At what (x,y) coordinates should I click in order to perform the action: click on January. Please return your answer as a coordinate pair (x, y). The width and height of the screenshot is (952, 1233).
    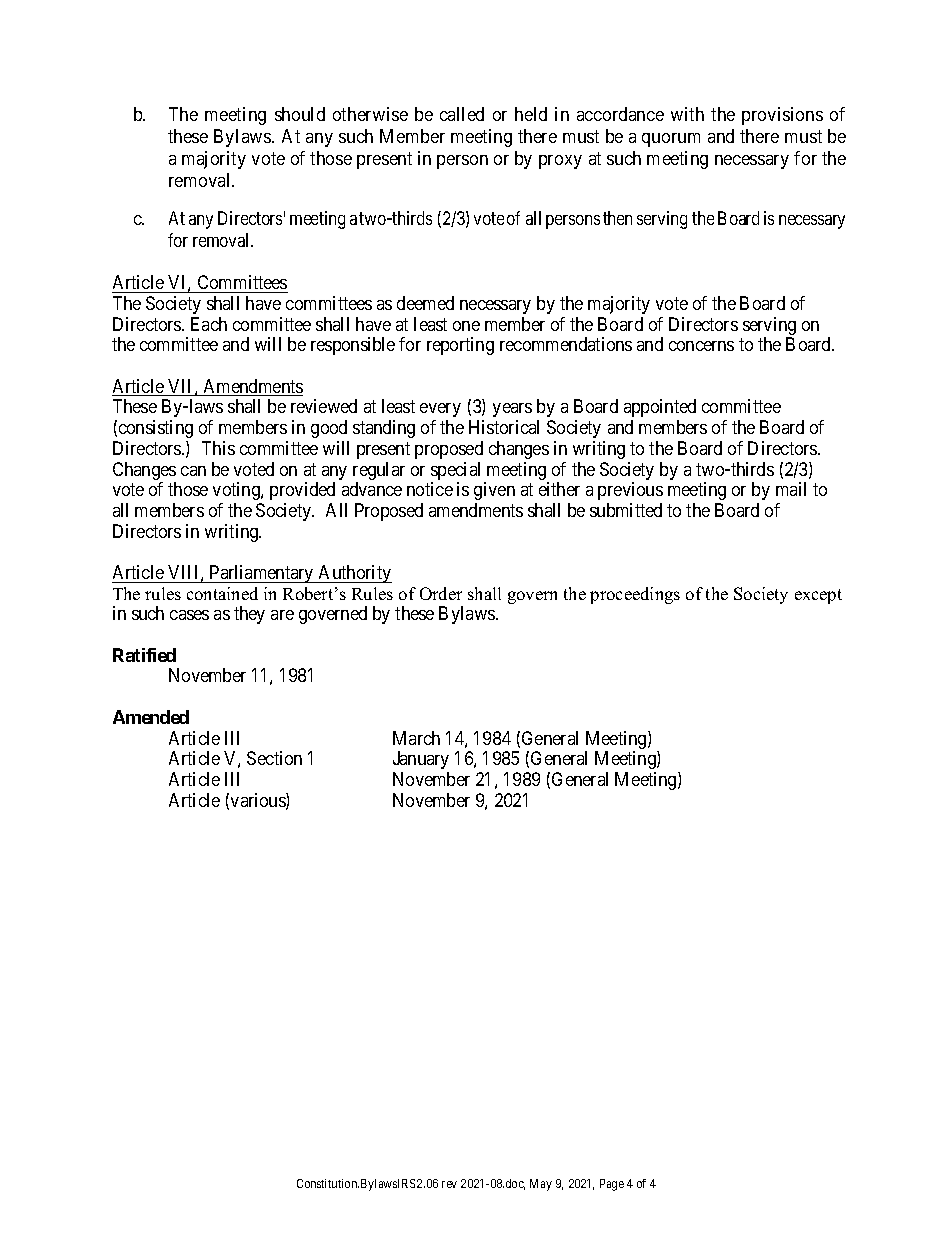
    Looking at the image, I should click on (421, 760).
